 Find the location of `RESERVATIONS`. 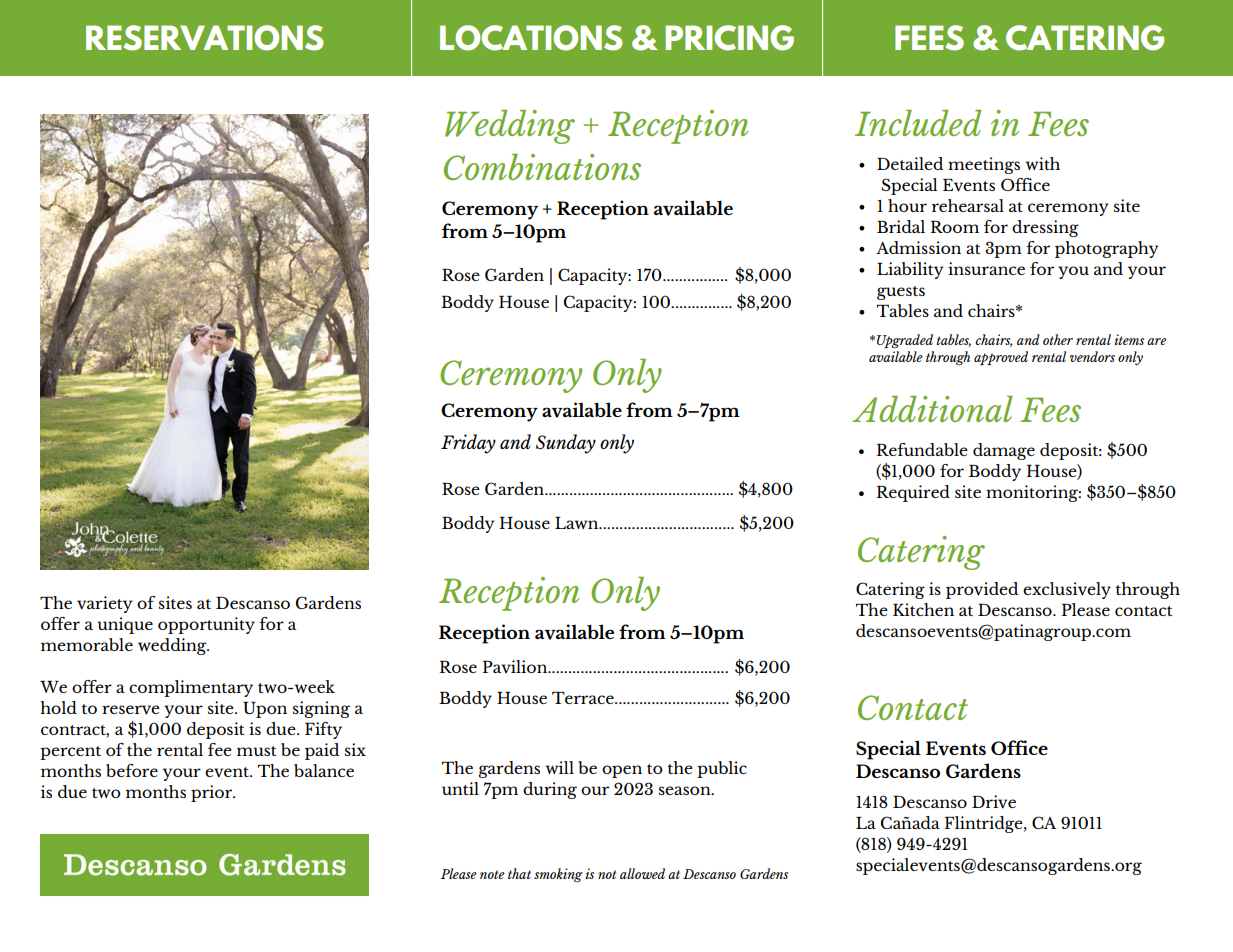

RESERVATIONS is located at coordinates (204, 38).
